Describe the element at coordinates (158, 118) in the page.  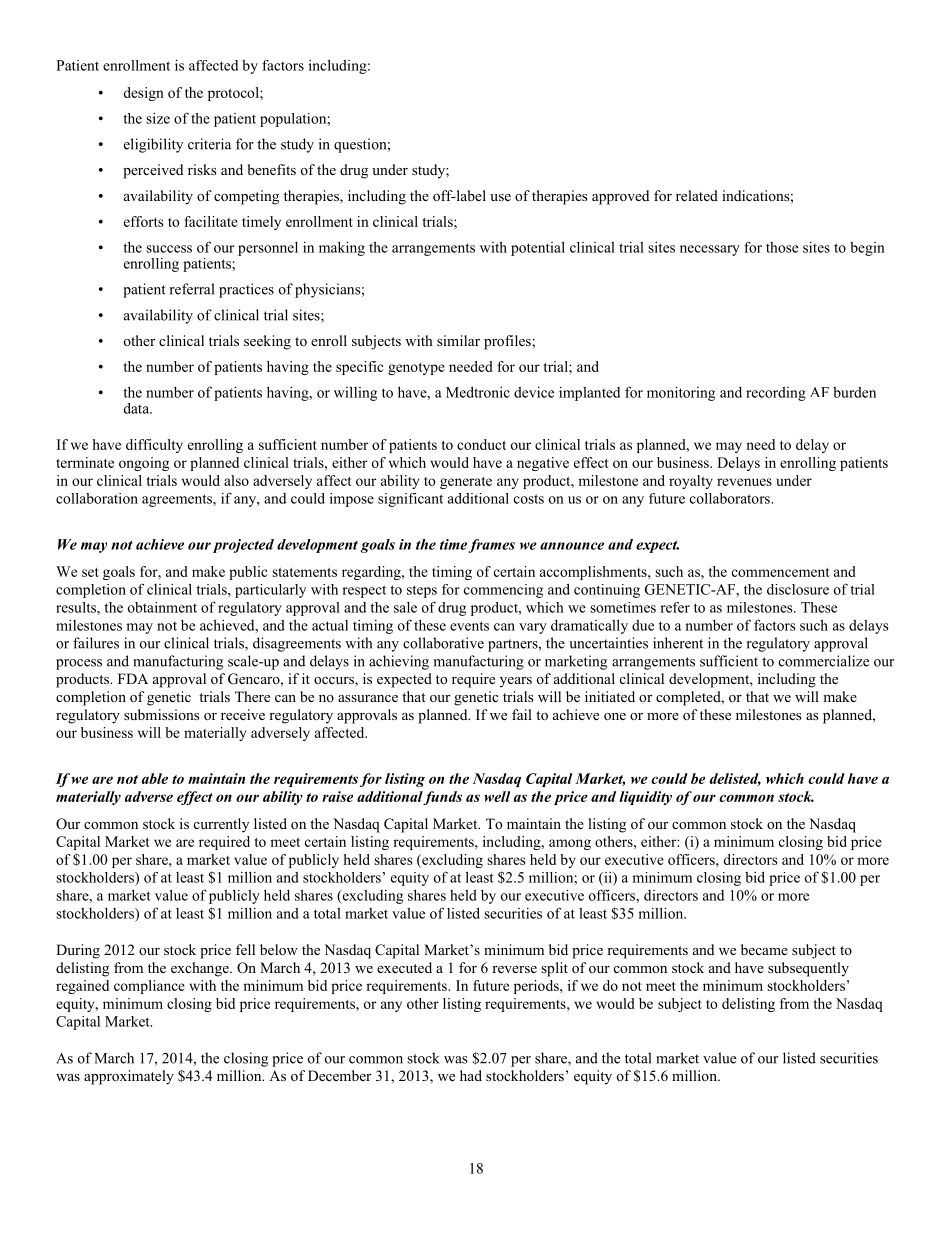
I see `size` at that location.
